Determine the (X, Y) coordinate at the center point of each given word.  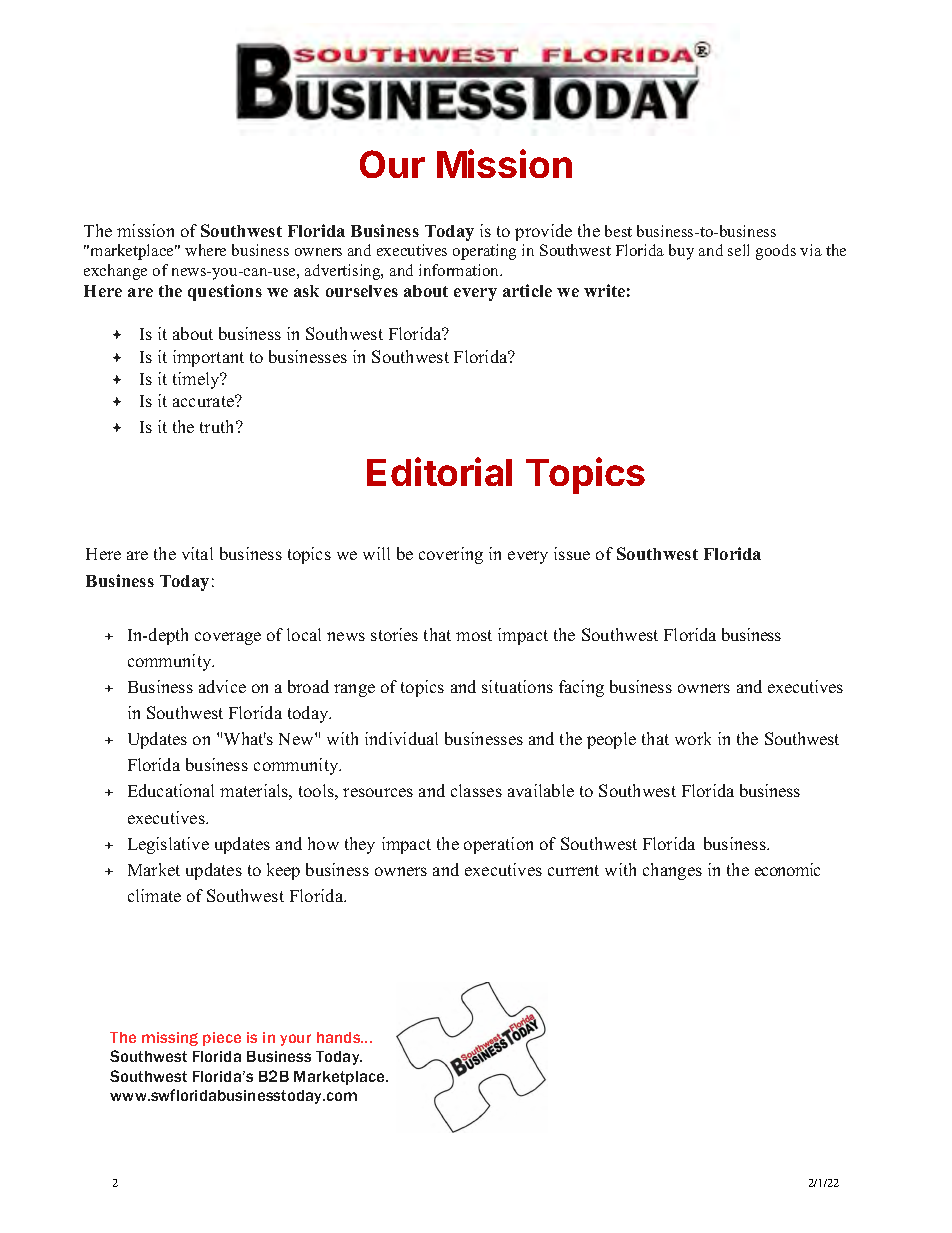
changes (672, 871)
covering (451, 555)
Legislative (168, 845)
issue (572, 553)
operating (484, 252)
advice (222, 686)
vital (197, 553)
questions (225, 292)
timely (197, 380)
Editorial (439, 471)
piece (222, 1039)
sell (738, 250)
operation (498, 845)
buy (681, 252)
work (693, 738)
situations (517, 686)
